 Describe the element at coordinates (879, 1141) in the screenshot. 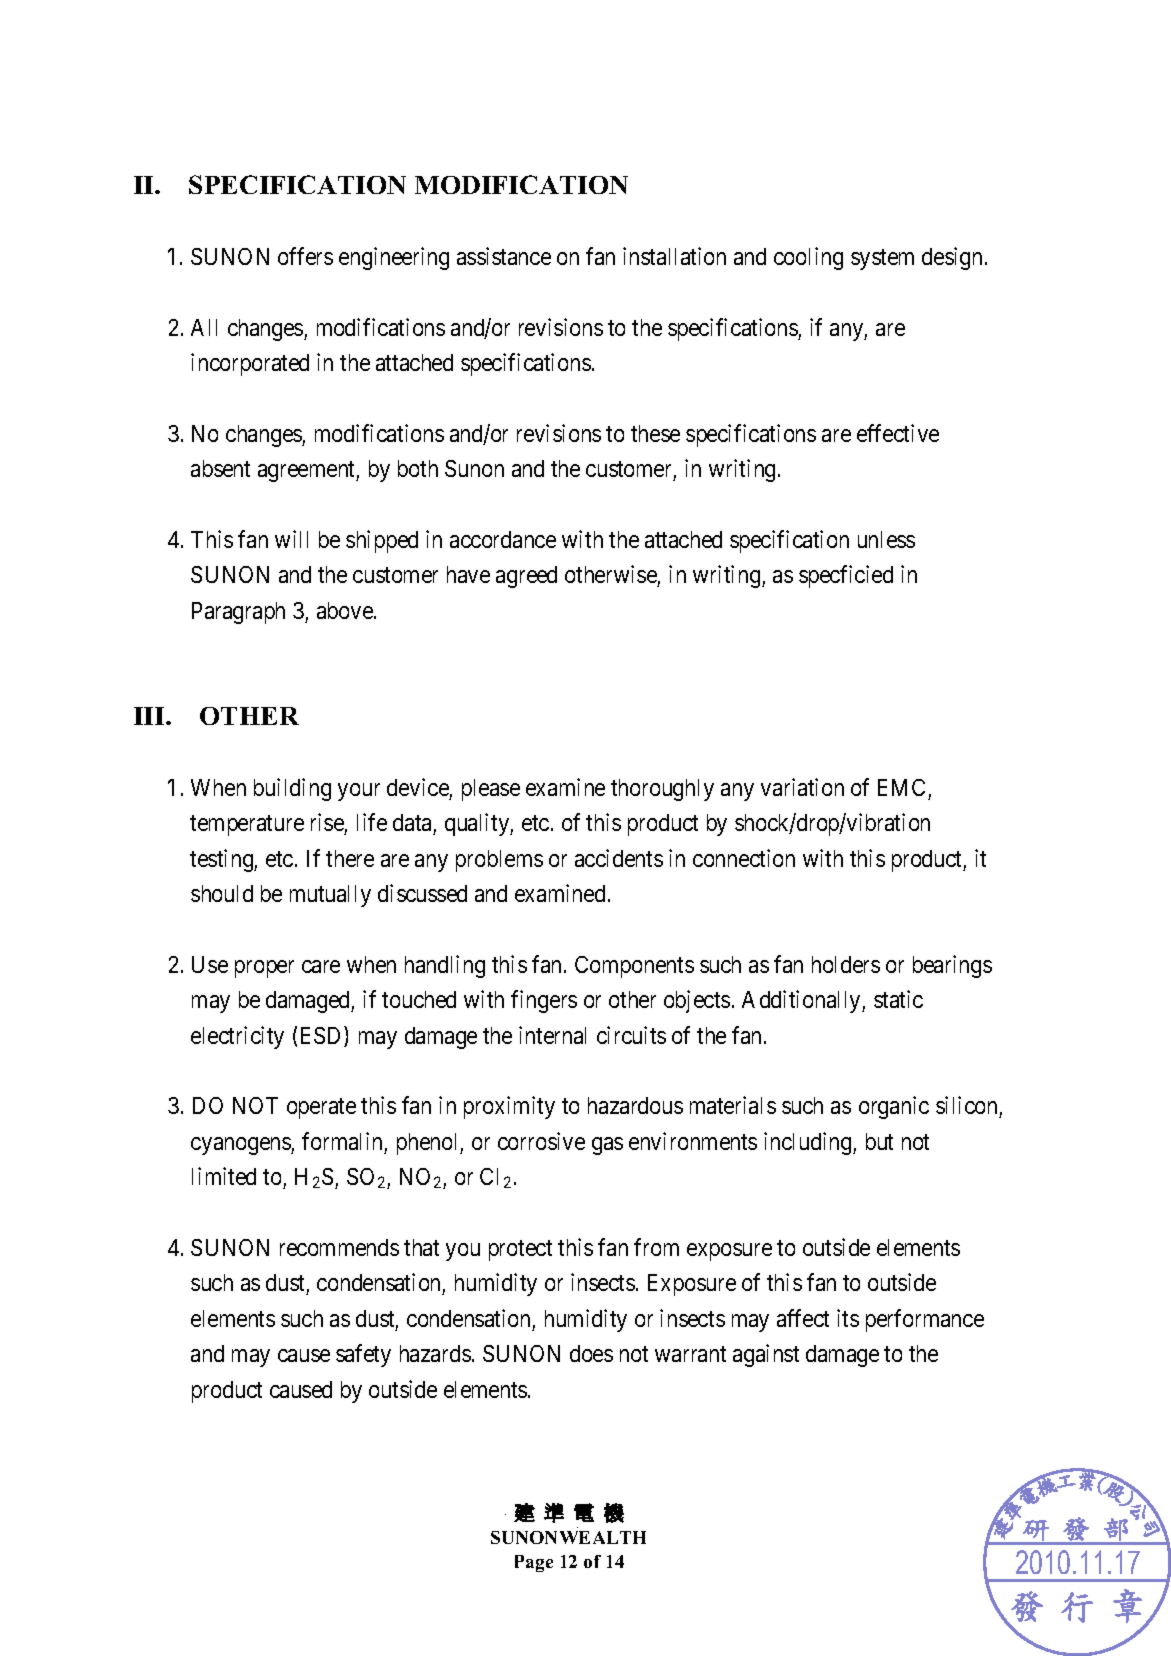

I see `but` at that location.
